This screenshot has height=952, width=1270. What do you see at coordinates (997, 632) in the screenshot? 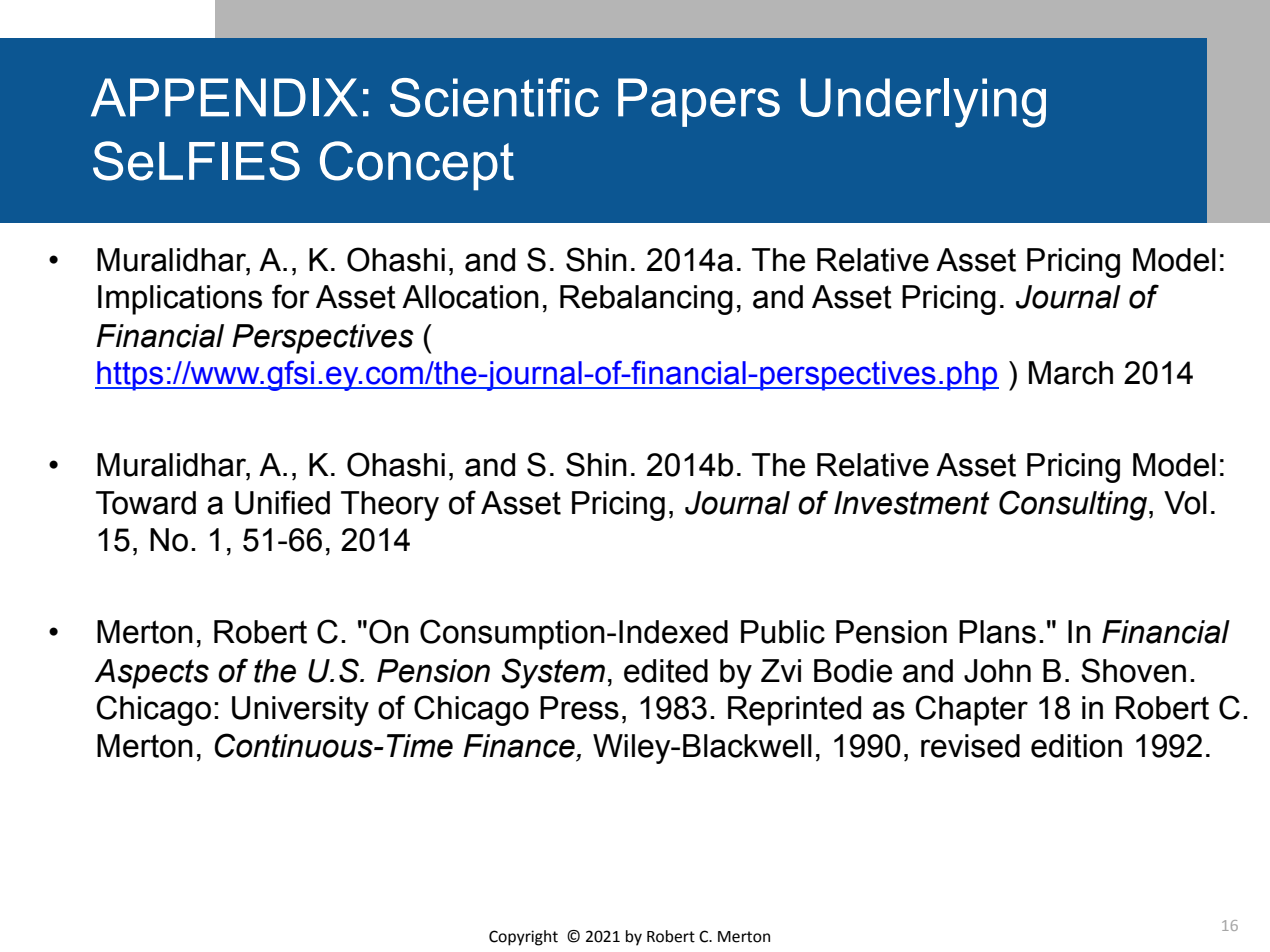
I see `Plans` at bounding box center [997, 632].
